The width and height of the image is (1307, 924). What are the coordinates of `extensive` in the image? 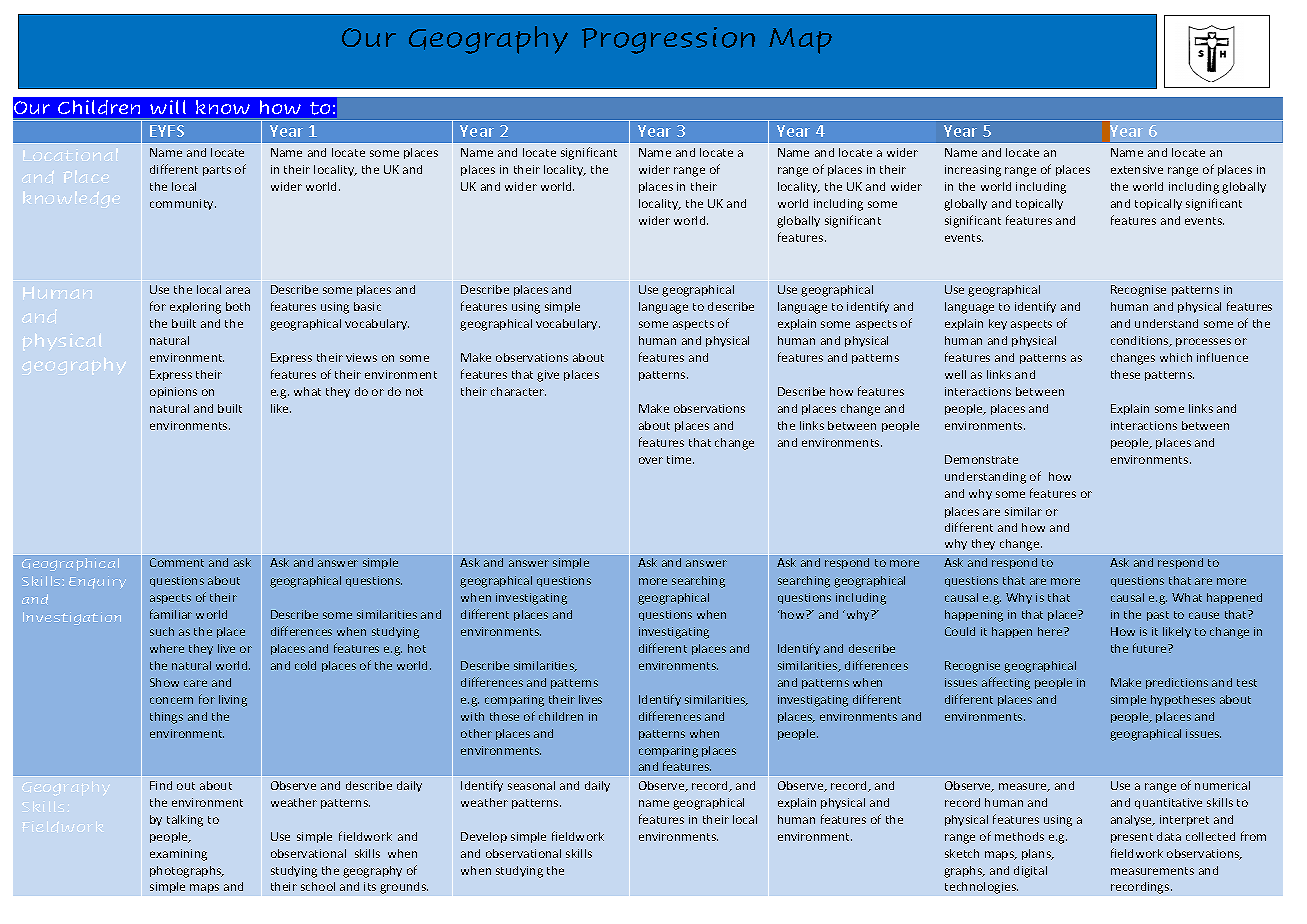 It's located at (1137, 169).
